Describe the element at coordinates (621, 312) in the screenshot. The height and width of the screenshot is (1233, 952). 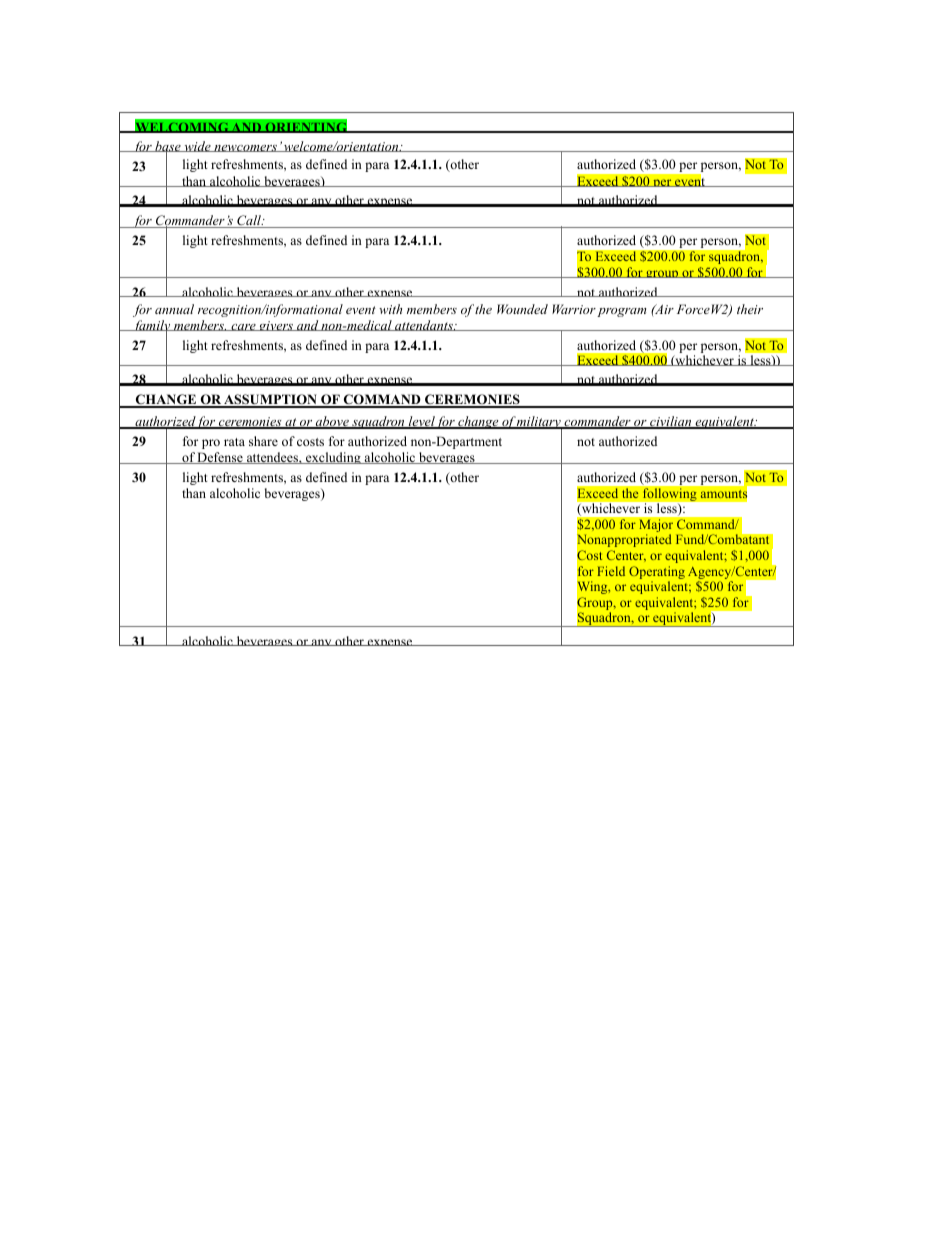
I see `program` at that location.
